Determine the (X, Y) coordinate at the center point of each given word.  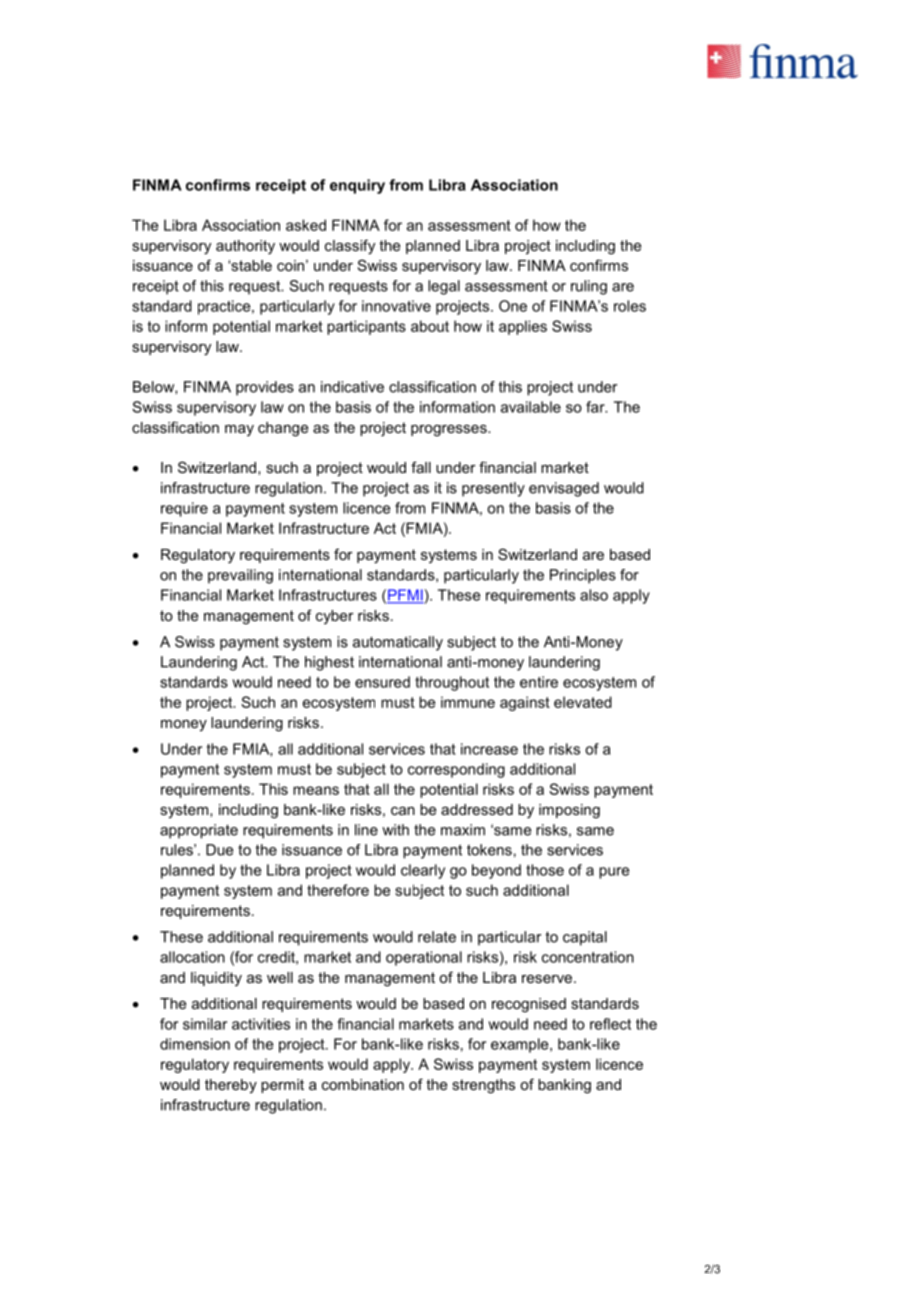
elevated (583, 702)
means (316, 790)
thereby (231, 1086)
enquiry (357, 186)
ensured (382, 682)
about (430, 326)
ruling (589, 287)
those (545, 870)
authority (245, 247)
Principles (583, 576)
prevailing (240, 576)
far (596, 407)
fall (421, 467)
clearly (423, 871)
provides (265, 388)
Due (219, 850)
